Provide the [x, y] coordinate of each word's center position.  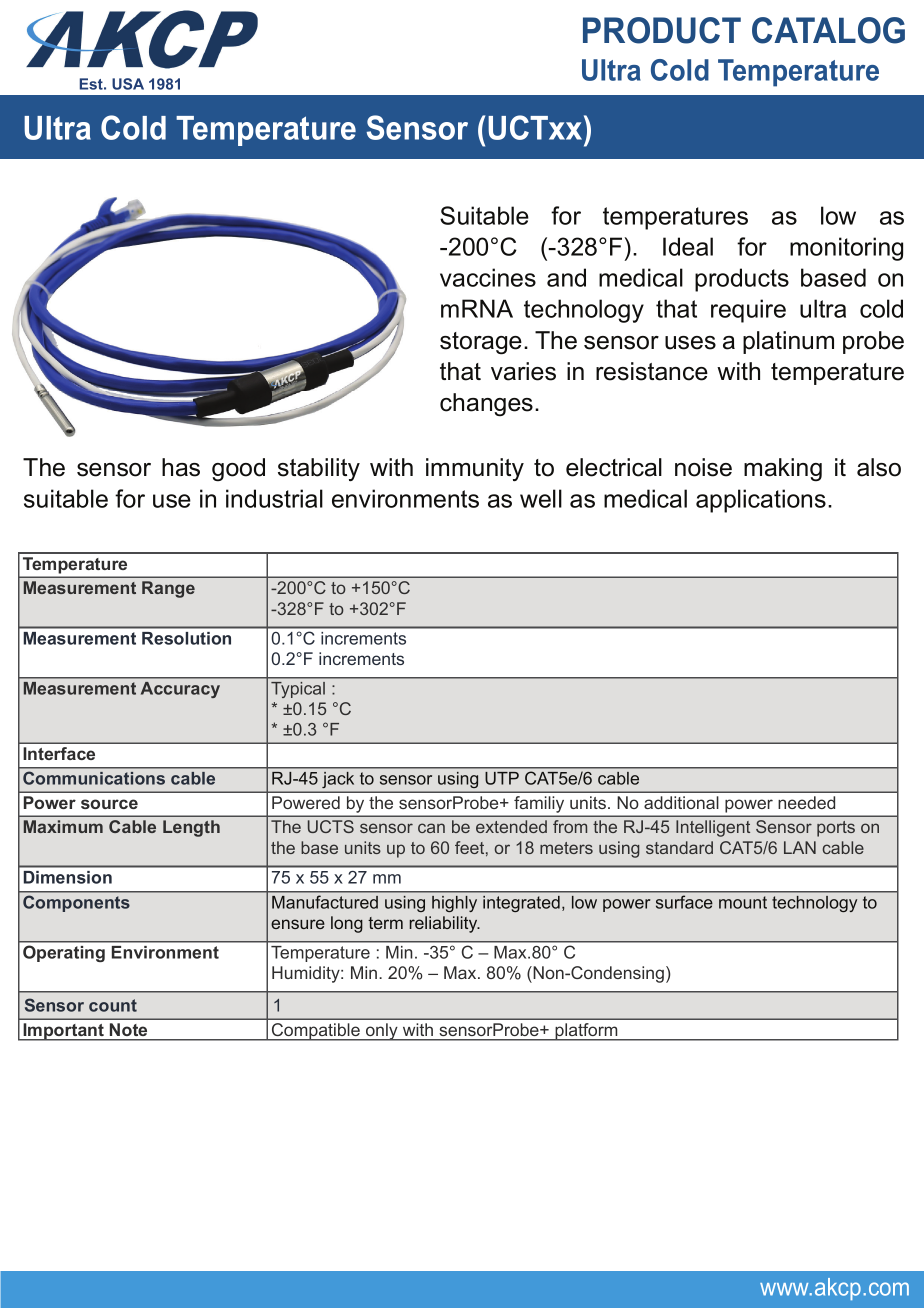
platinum [788, 342]
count [113, 1005]
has [181, 467]
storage [481, 343]
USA [128, 84]
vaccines [488, 277]
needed [806, 802]
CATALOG [828, 30]
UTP [502, 778]
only [382, 1032]
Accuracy [180, 690]
